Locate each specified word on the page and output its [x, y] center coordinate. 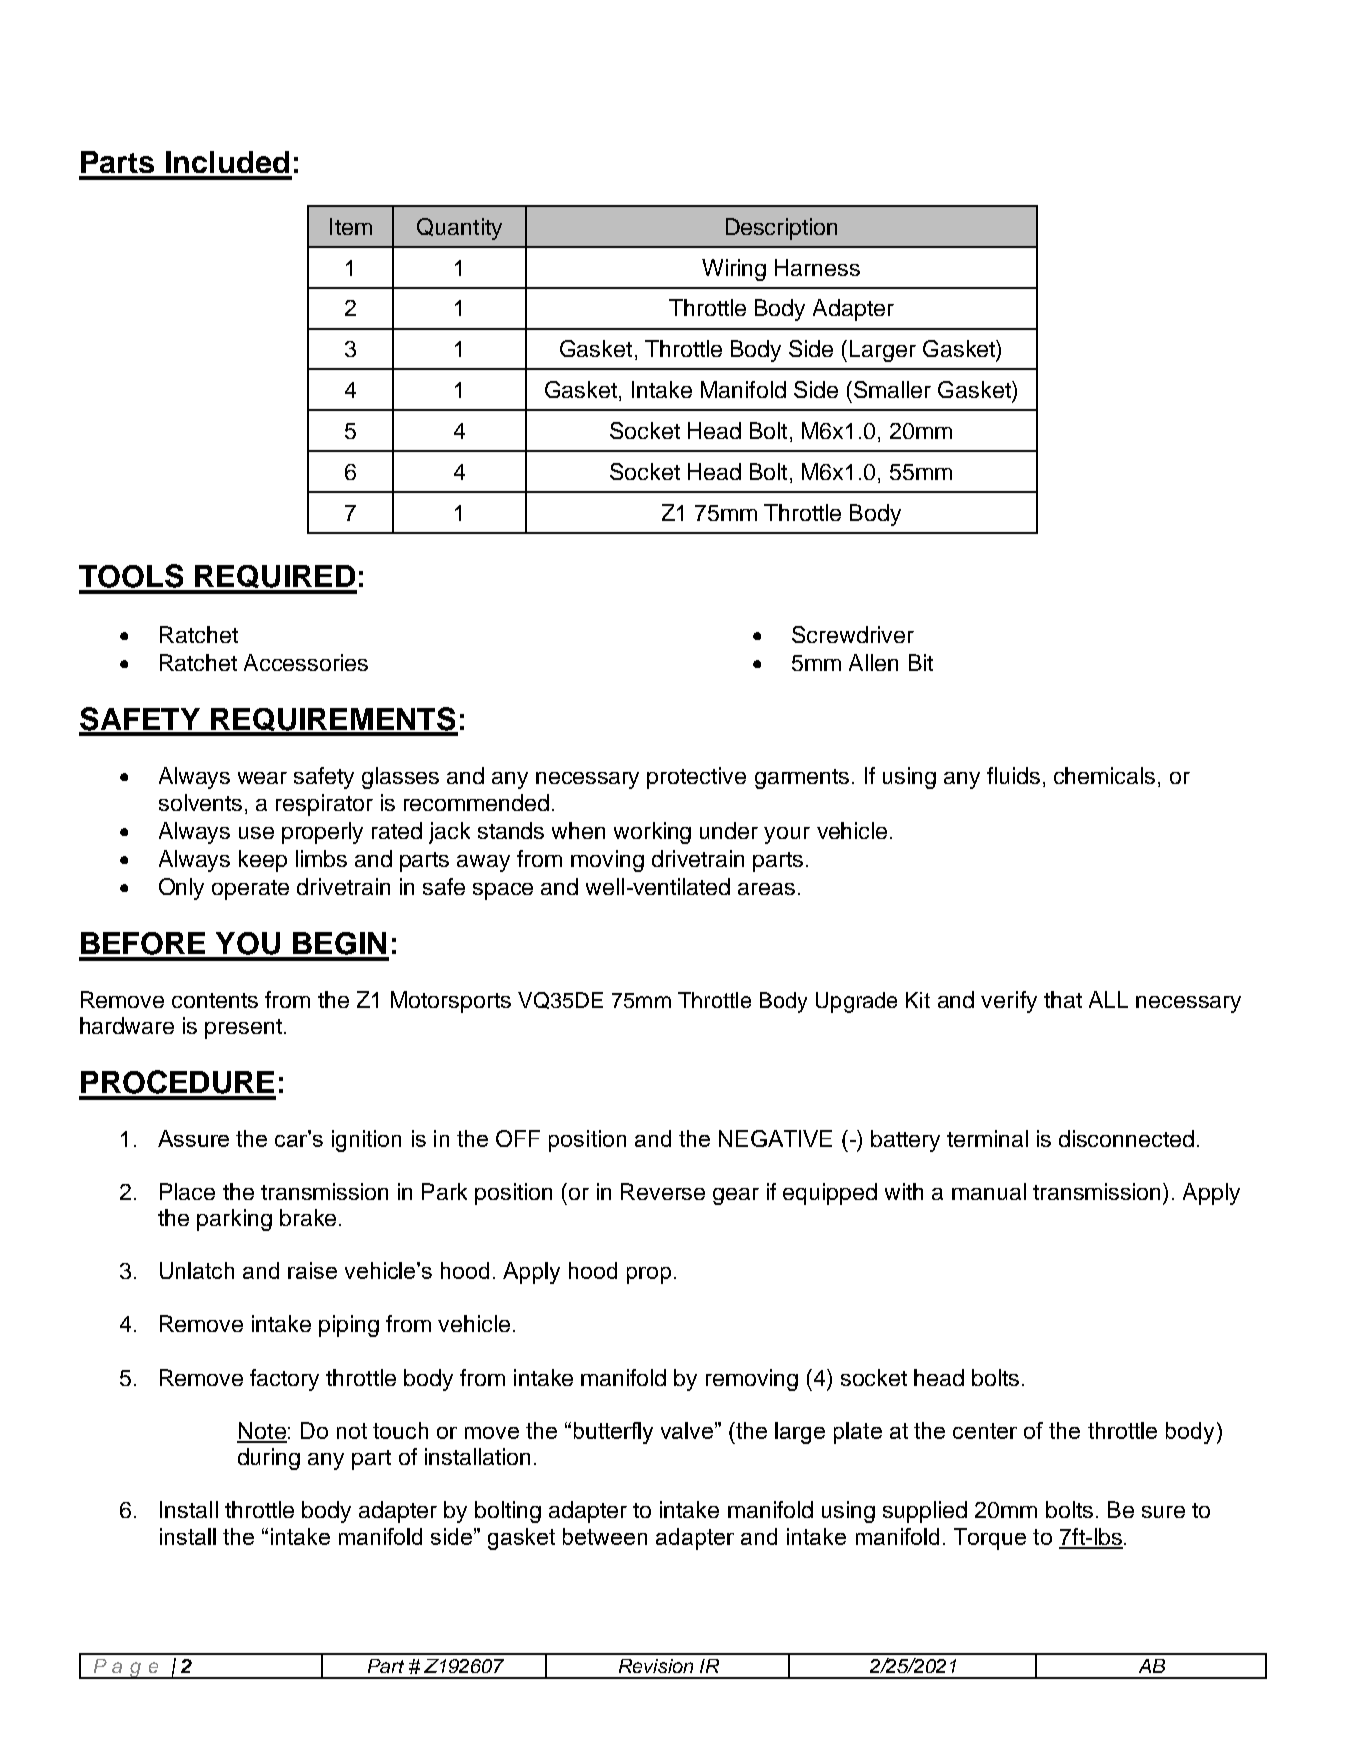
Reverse [663, 1191]
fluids [1013, 775]
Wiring [734, 270]
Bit [921, 662]
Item [351, 226]
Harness [817, 267]
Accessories [306, 662]
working [652, 833]
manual [989, 1191]
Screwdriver [853, 634]
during [269, 1459]
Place [187, 1191]
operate [250, 890]
